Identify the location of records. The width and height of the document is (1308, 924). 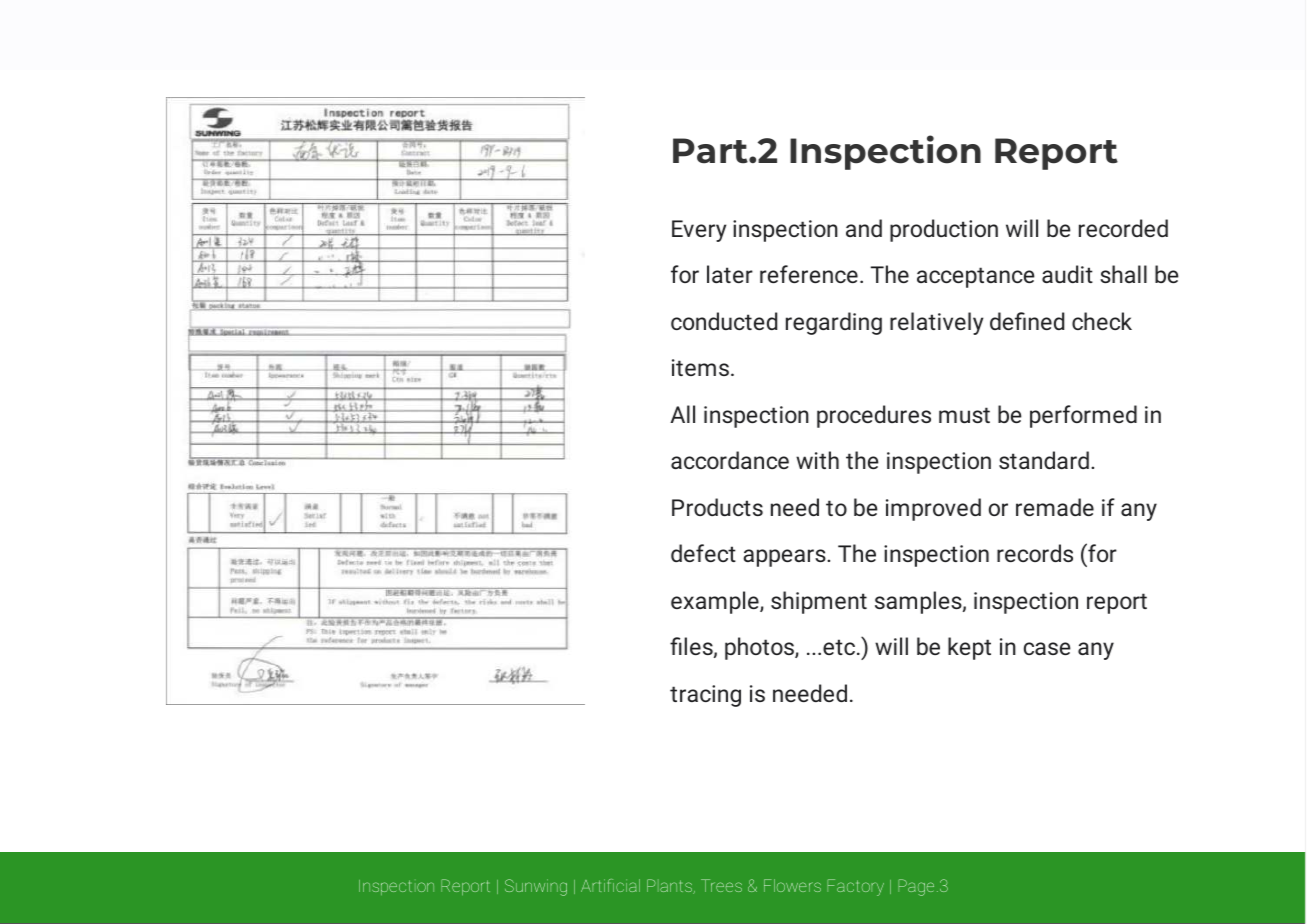
(1035, 553).
